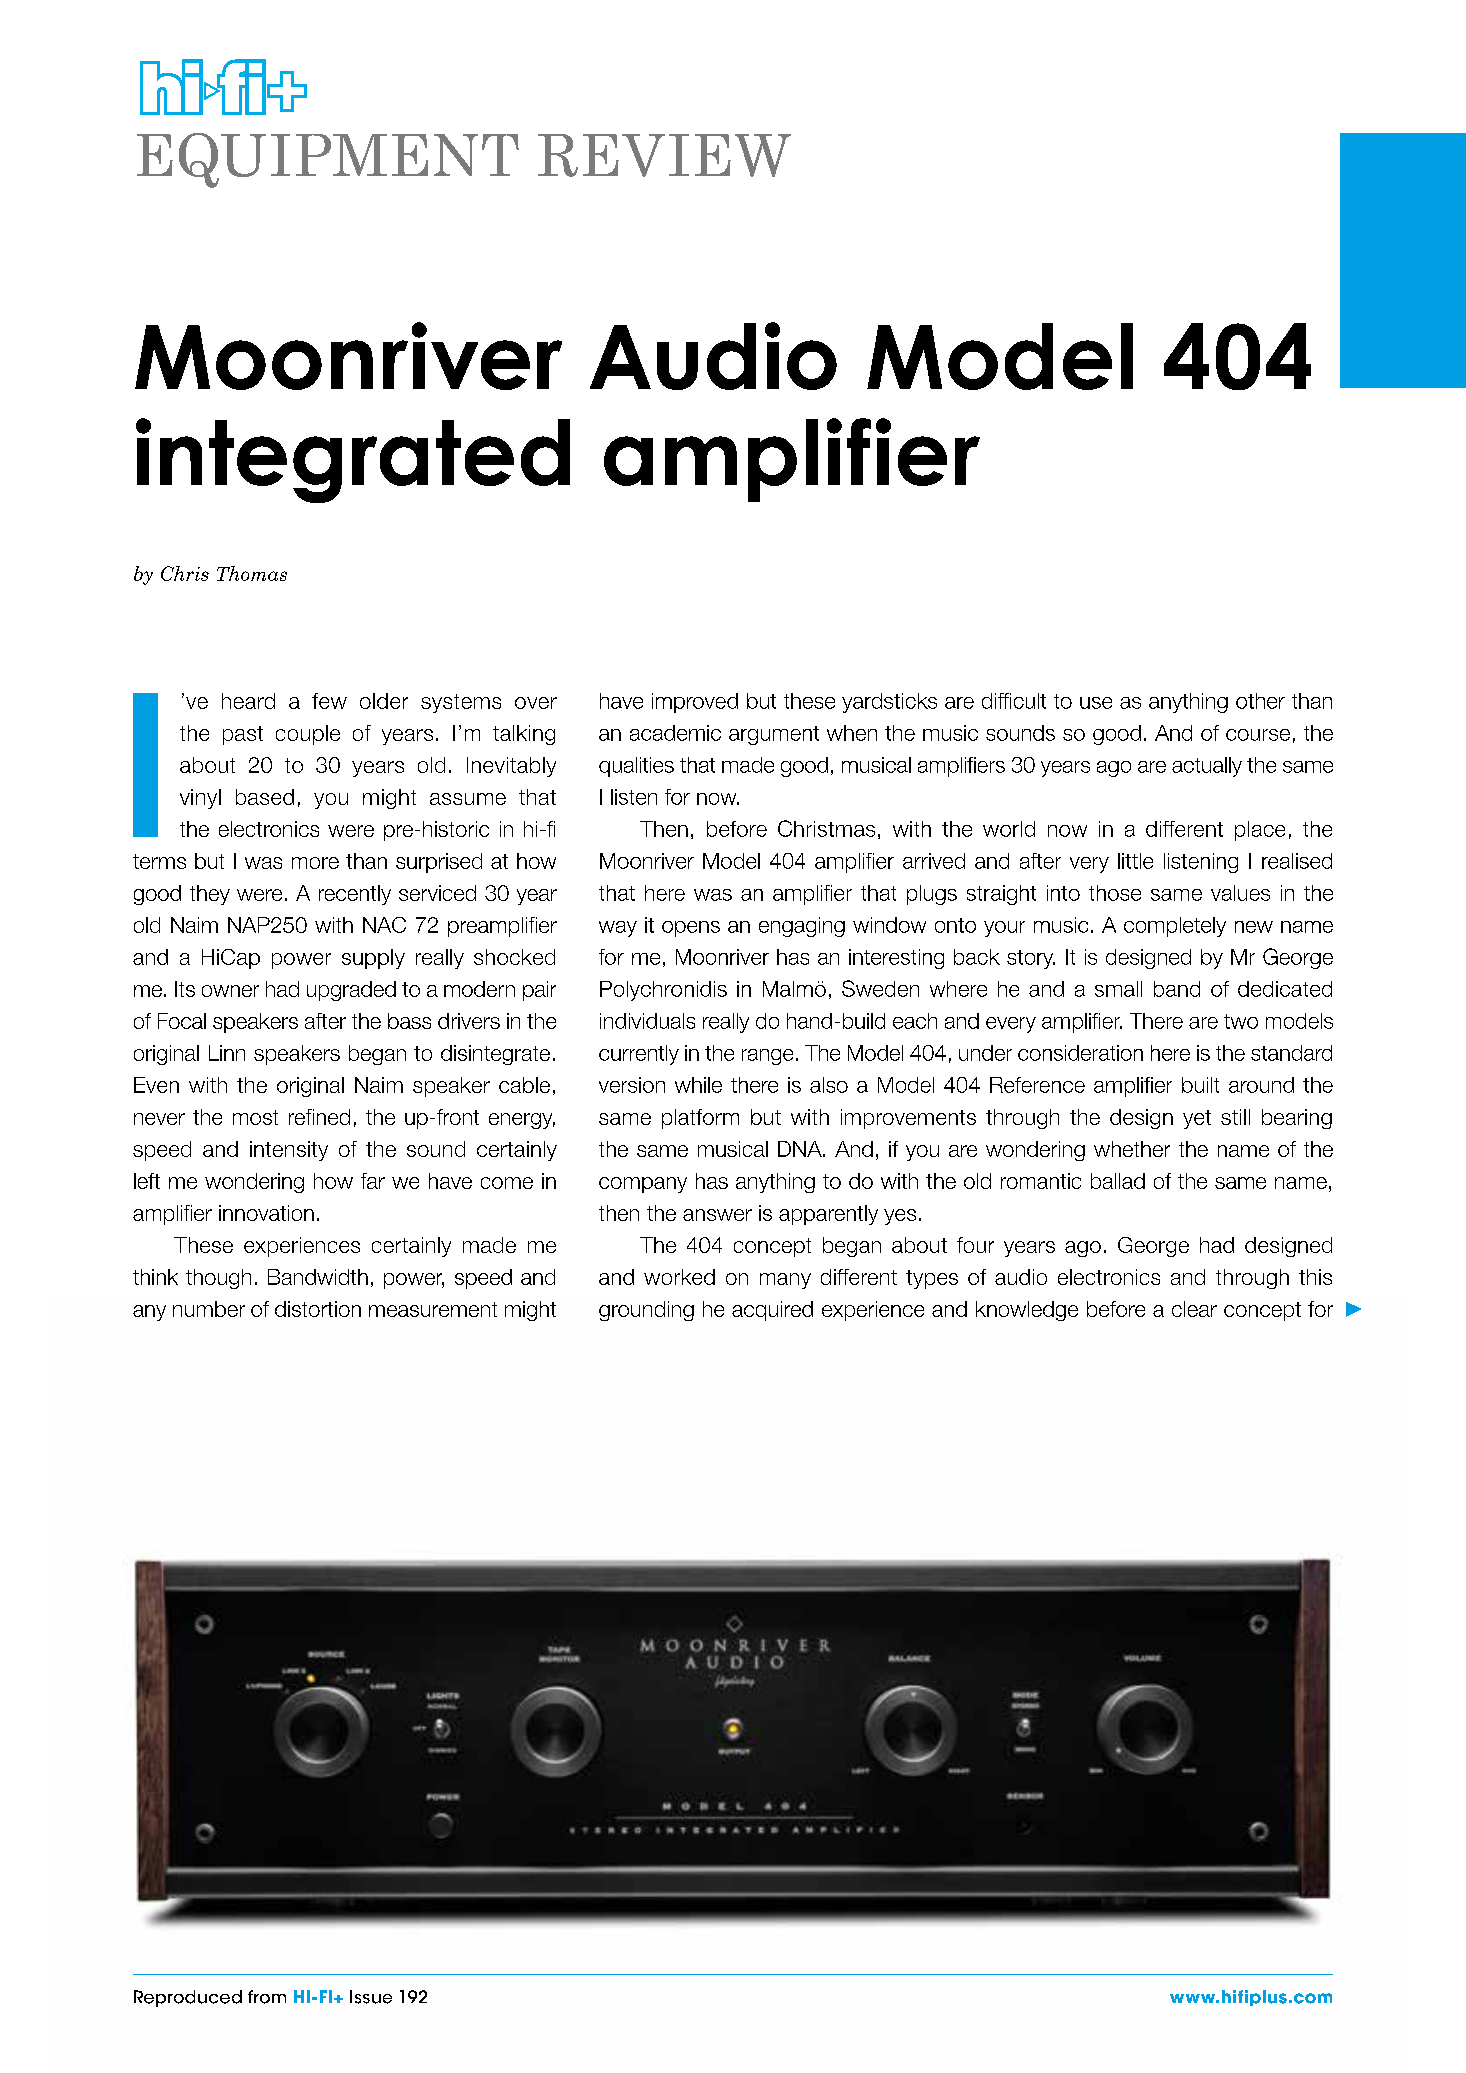  Describe the element at coordinates (328, 160) in the screenshot. I see `EQUIPMENT` at that location.
